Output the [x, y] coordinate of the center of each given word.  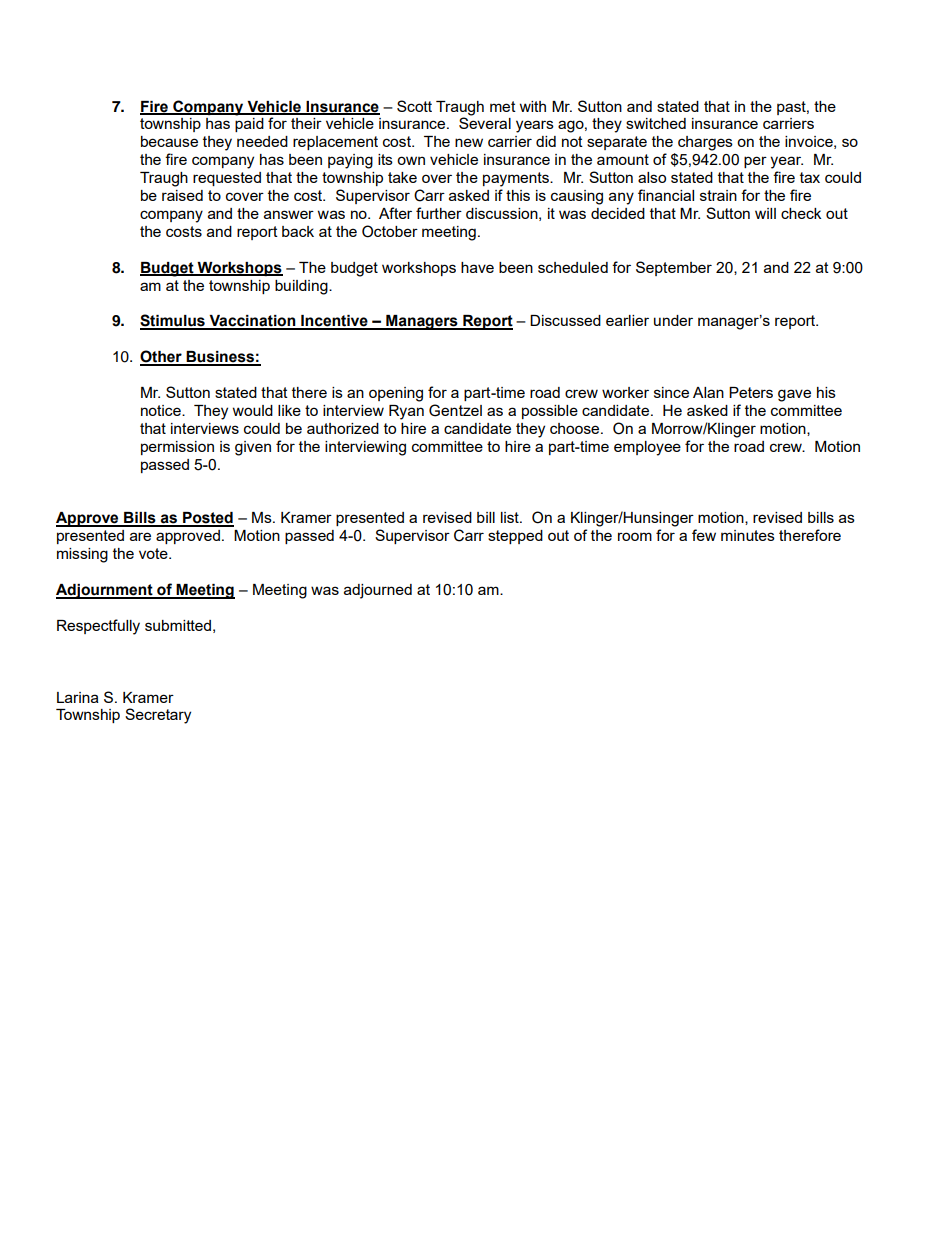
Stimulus [173, 321]
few [704, 535]
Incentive [334, 322]
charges [705, 143]
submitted [178, 625]
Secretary [158, 716]
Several [485, 123]
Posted [207, 519]
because [169, 141]
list [511, 517]
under [673, 320]
